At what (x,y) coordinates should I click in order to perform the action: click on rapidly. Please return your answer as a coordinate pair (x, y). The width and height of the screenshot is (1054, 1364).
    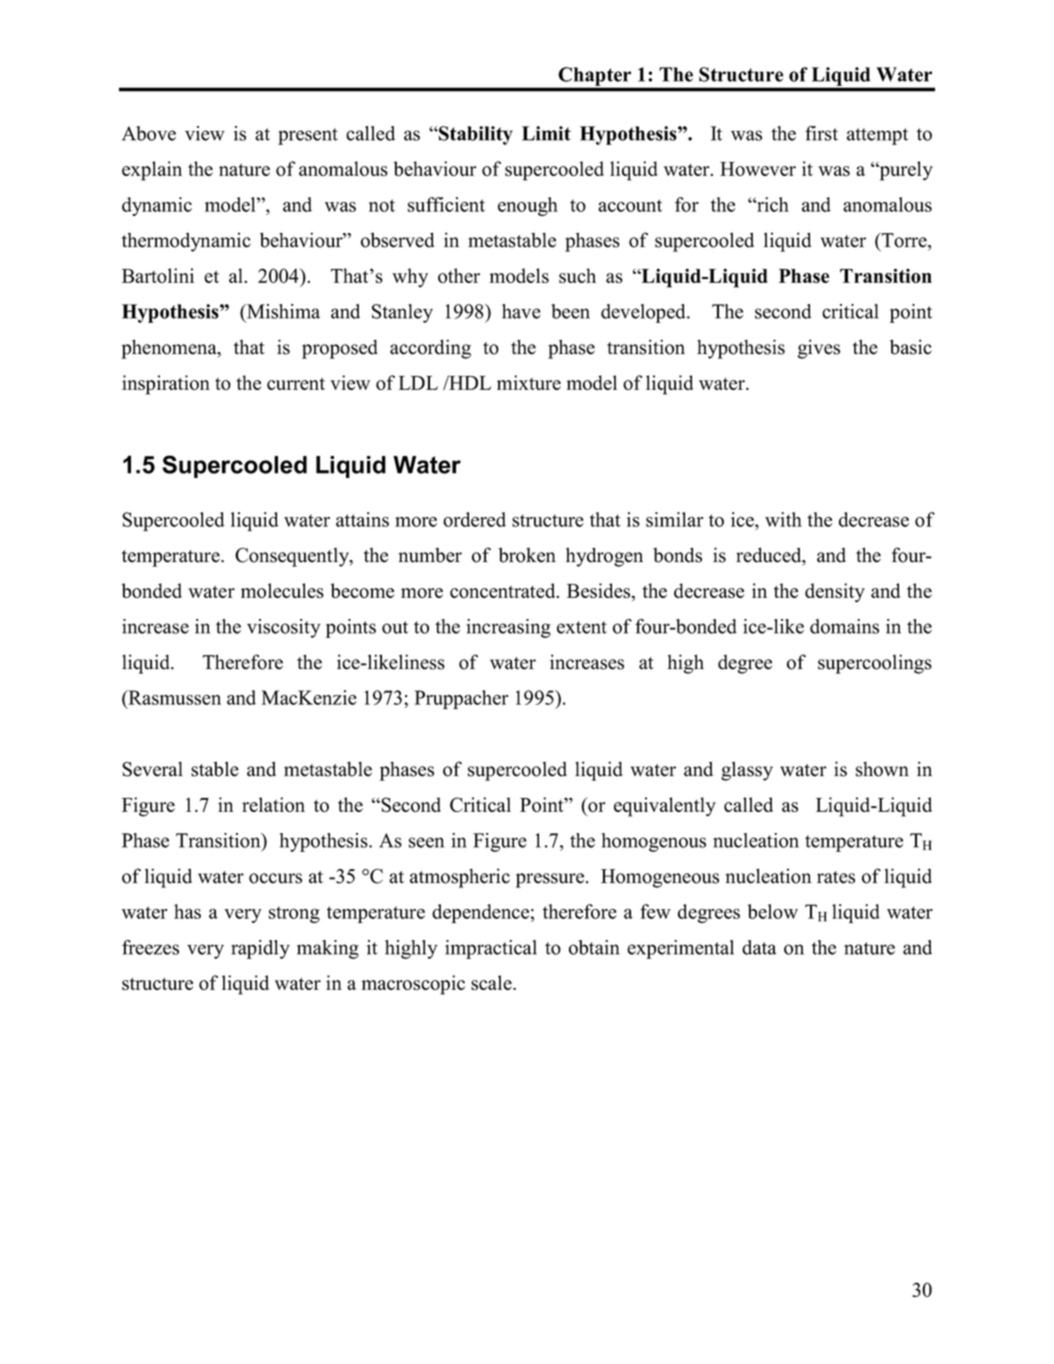
    Looking at the image, I should click on (260, 949).
